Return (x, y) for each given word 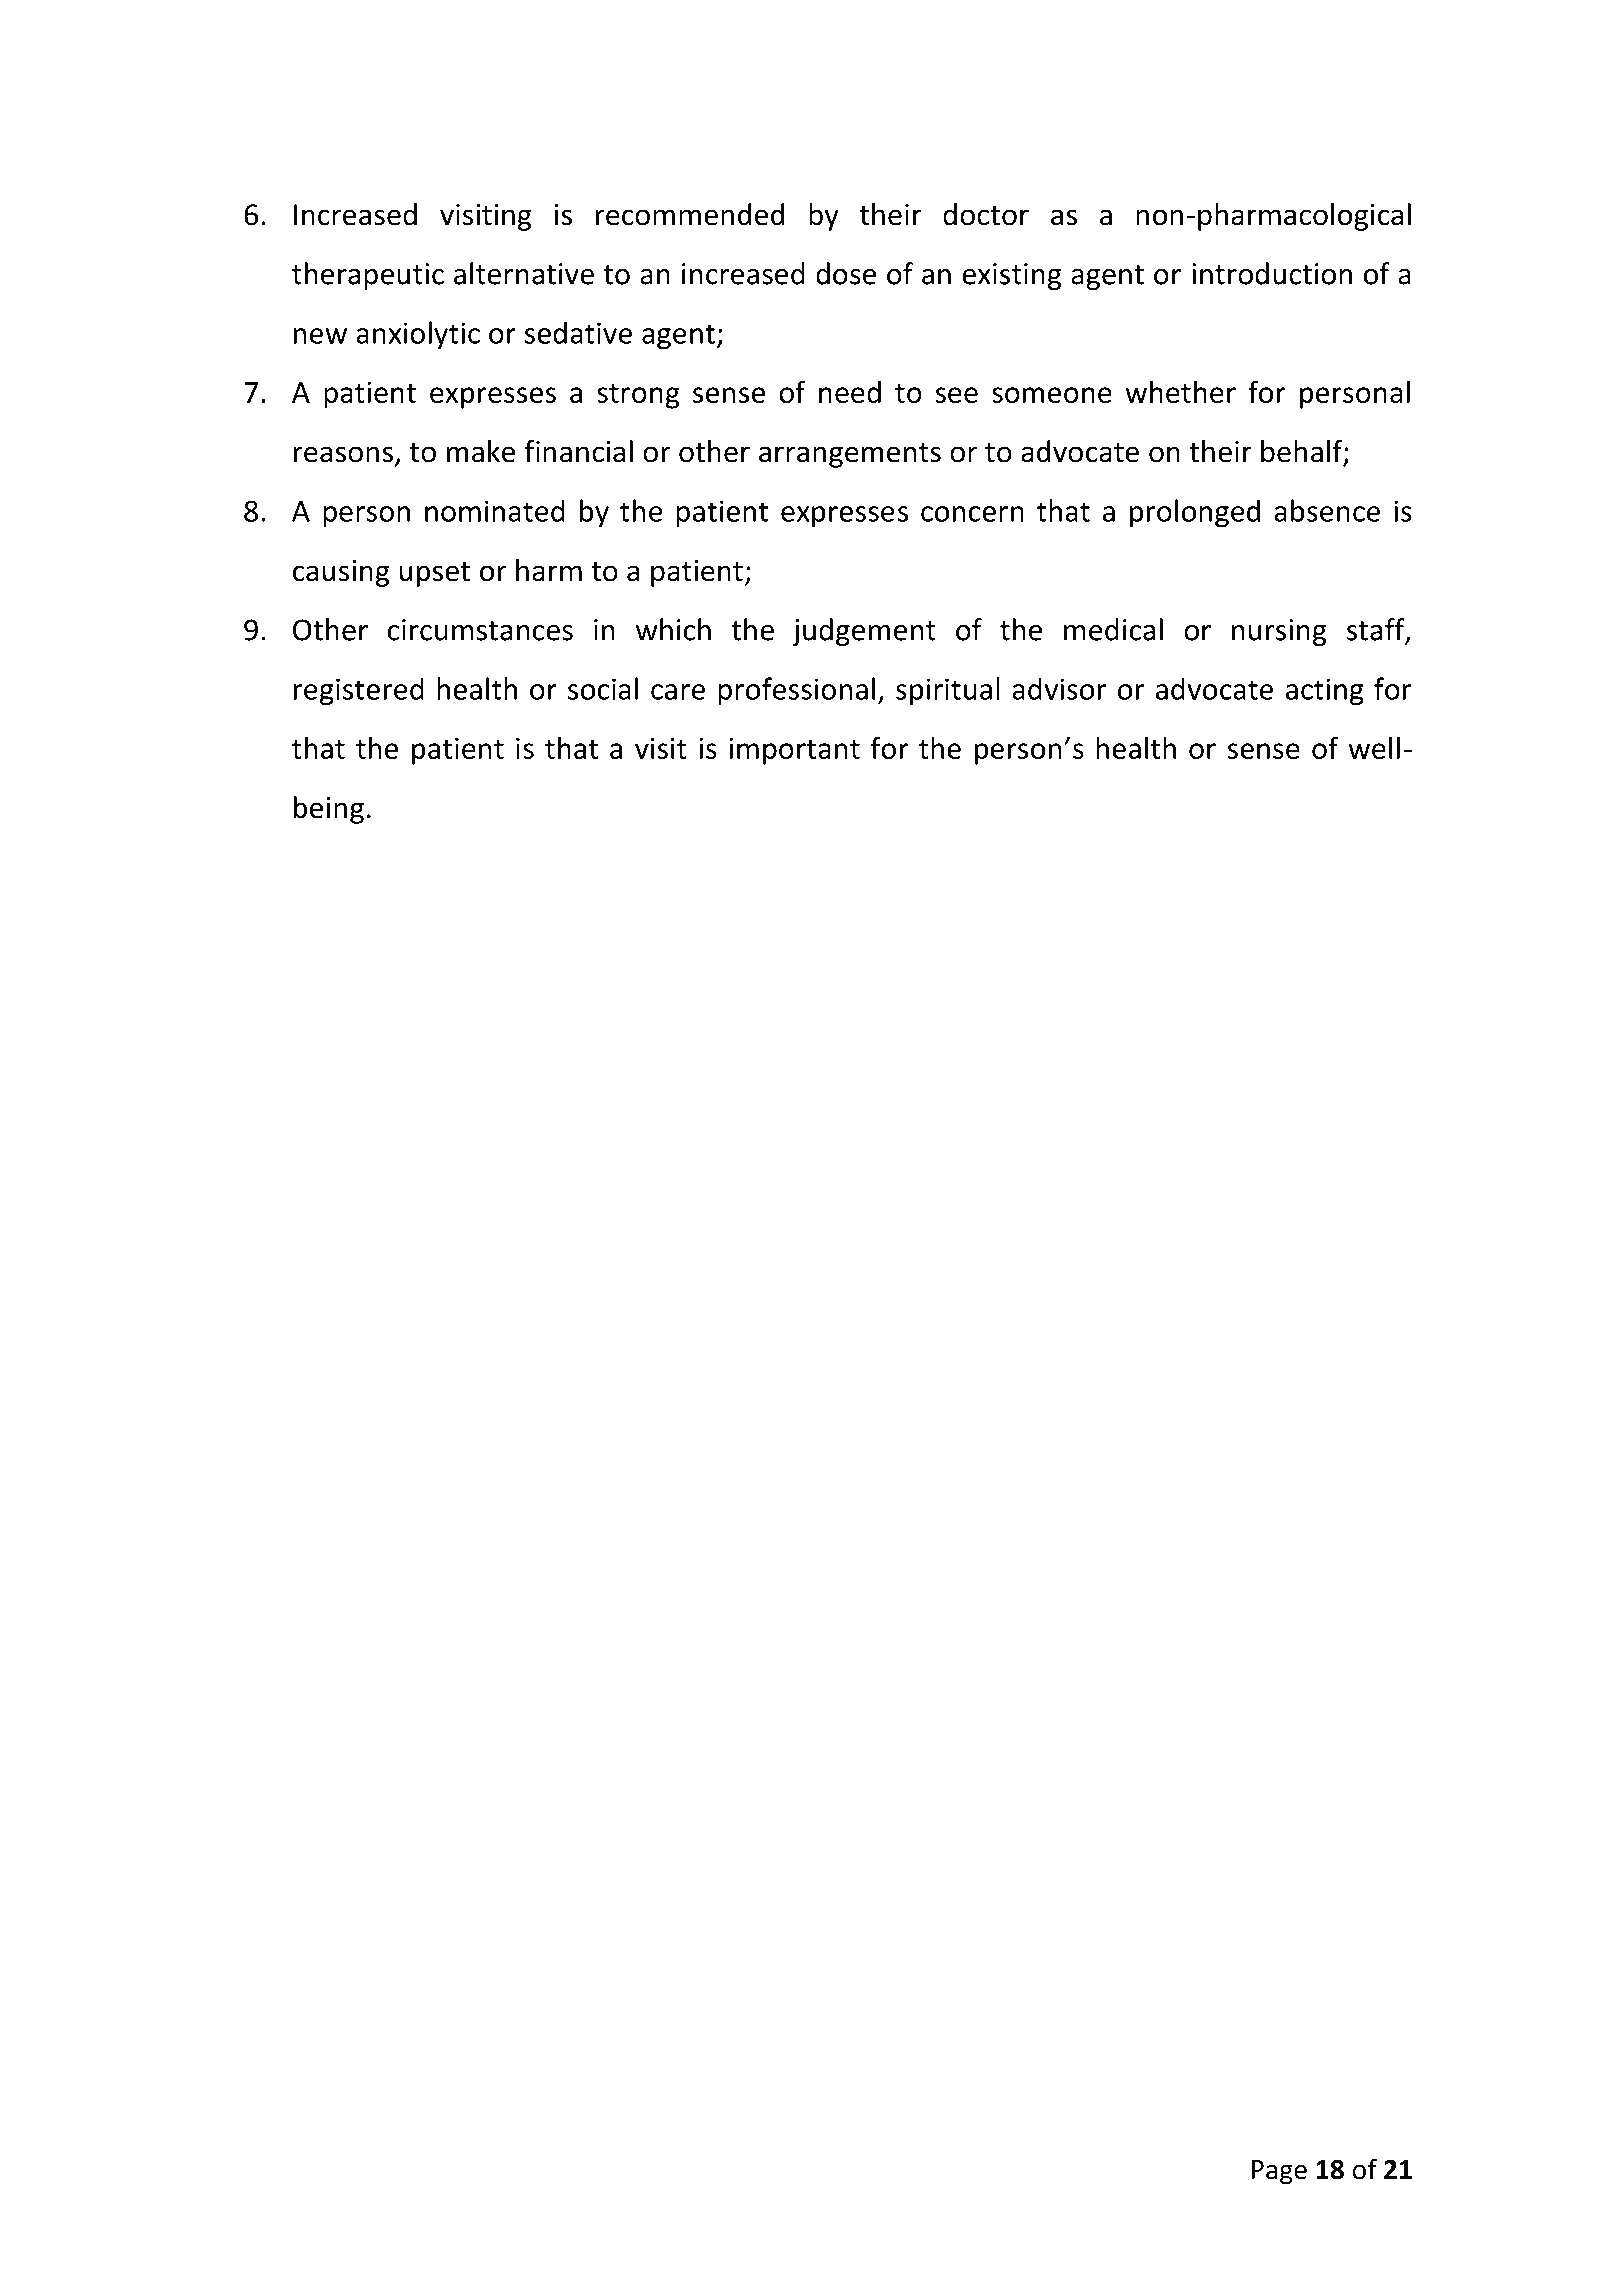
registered (359, 691)
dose (846, 273)
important (794, 751)
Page (1279, 2172)
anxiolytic (418, 335)
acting (1325, 692)
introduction (1272, 273)
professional (796, 691)
